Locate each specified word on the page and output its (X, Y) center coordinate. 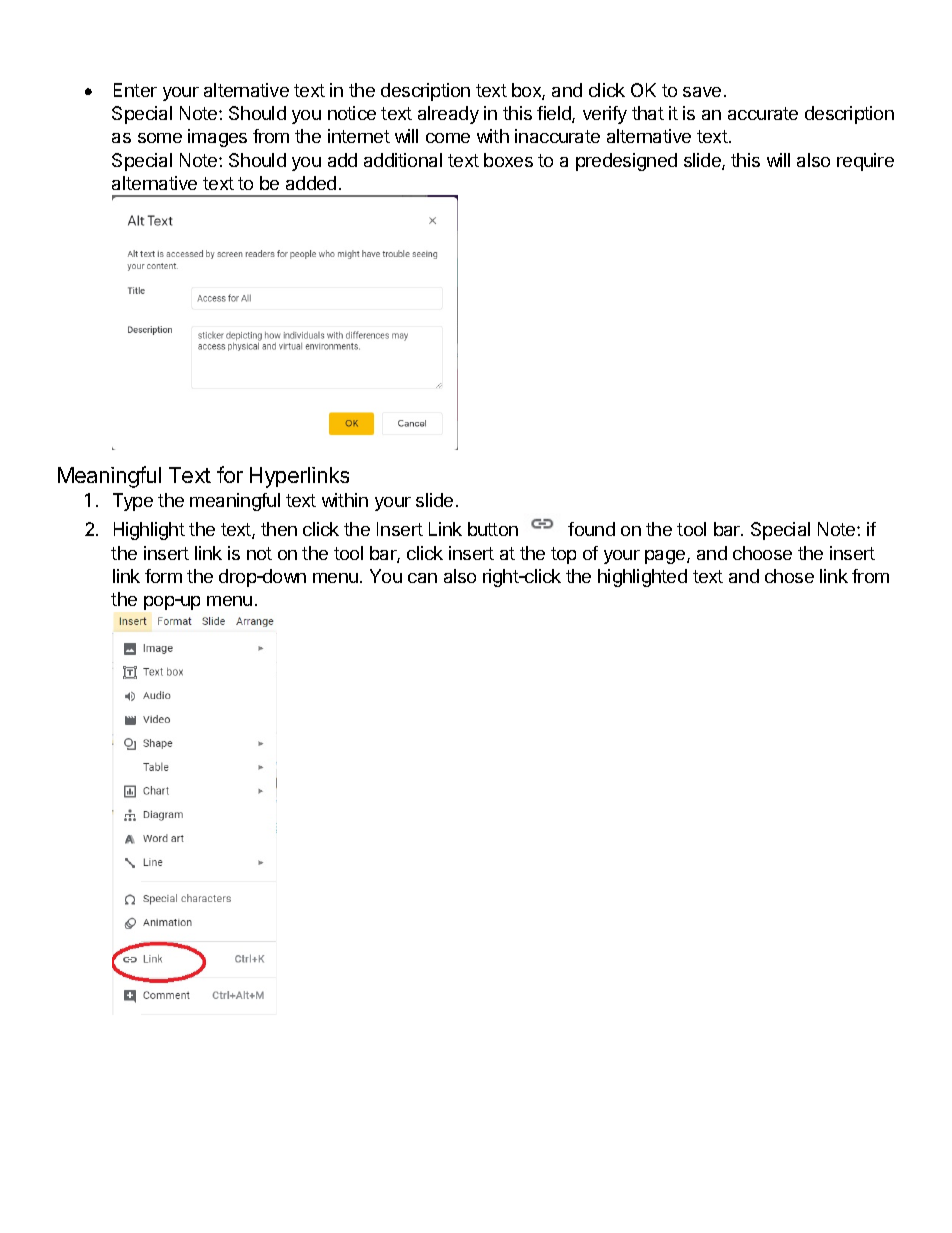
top (563, 555)
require (865, 162)
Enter (135, 90)
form (163, 576)
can (422, 578)
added (311, 183)
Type (133, 502)
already (448, 115)
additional (403, 160)
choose (762, 553)
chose (789, 576)
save (702, 92)
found (591, 529)
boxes (508, 160)
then (279, 529)
